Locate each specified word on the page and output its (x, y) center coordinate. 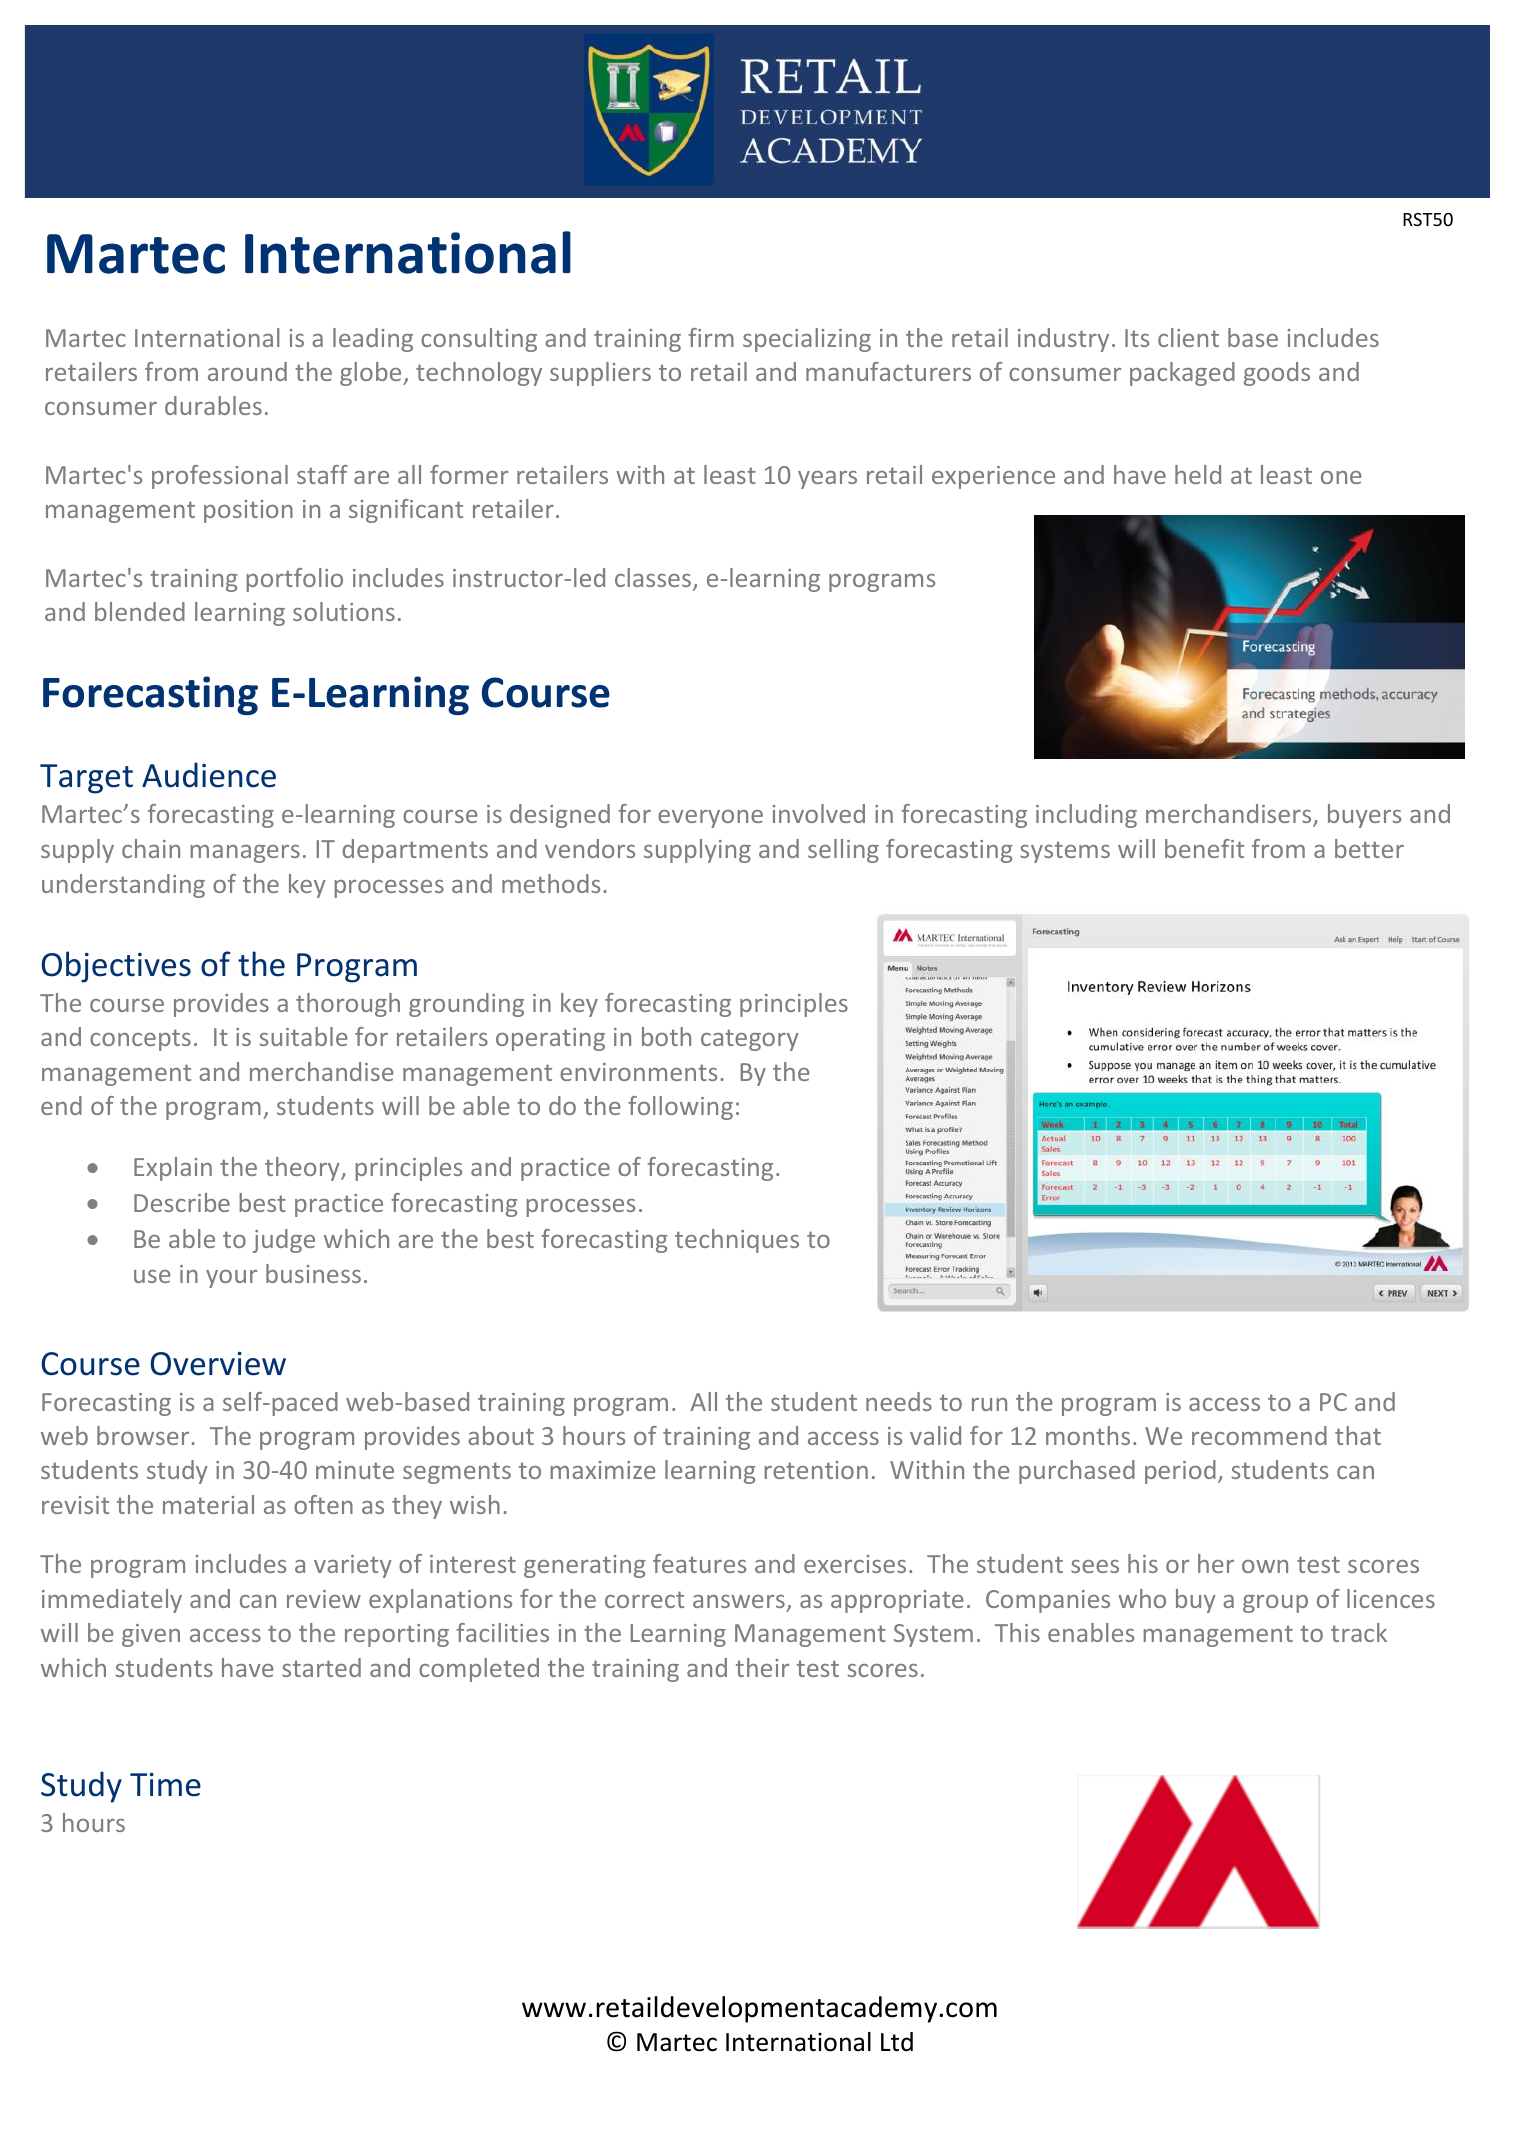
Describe (182, 1202)
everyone (710, 819)
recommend (1259, 1435)
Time (165, 1785)
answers (739, 1601)
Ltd (897, 2042)
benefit (1204, 848)
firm (711, 337)
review (324, 1599)
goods (1277, 374)
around (247, 371)
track (1359, 1632)
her (1216, 1563)
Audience (209, 775)
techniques (737, 1241)
